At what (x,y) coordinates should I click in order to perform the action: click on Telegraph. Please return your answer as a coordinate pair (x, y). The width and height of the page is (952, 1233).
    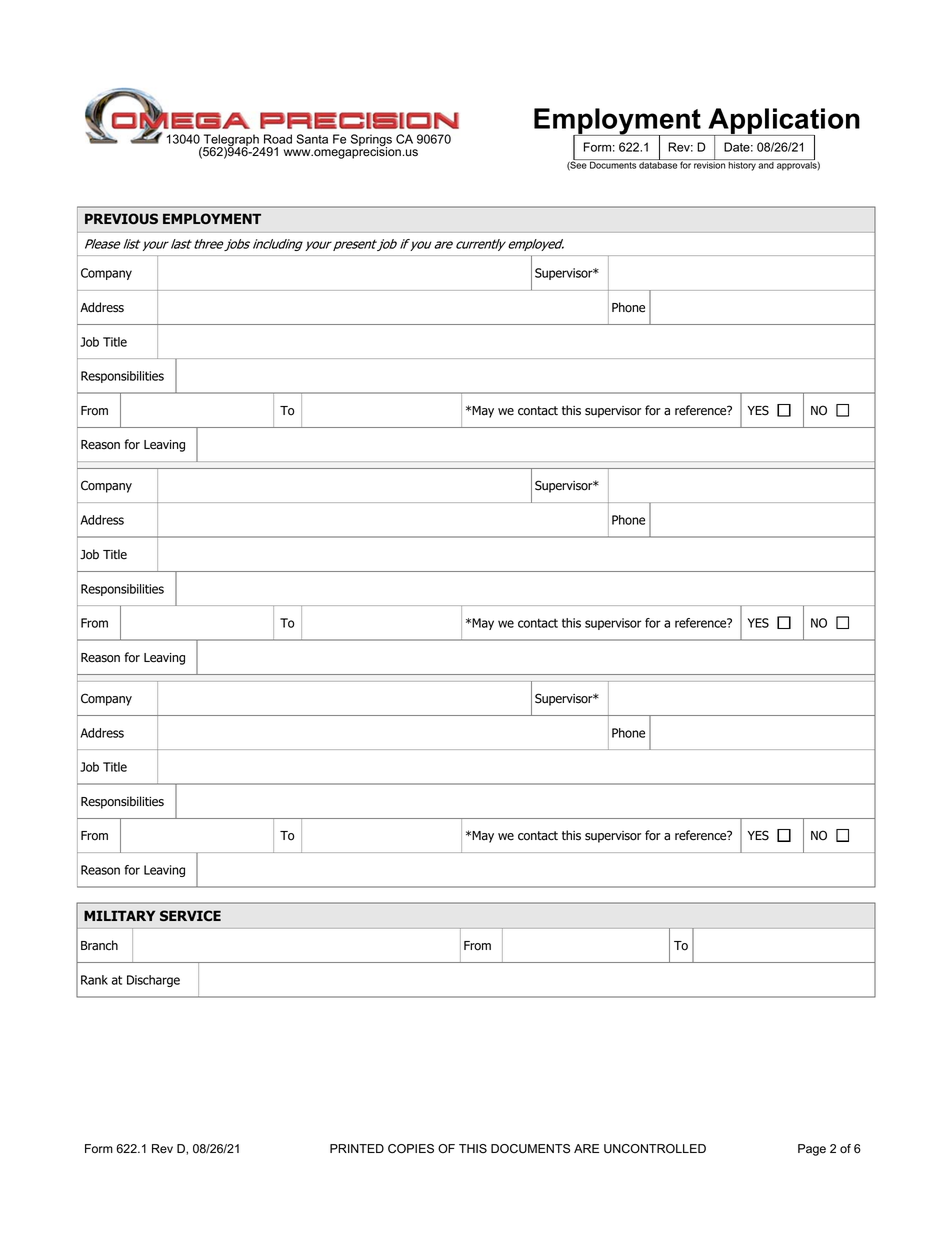
    Looking at the image, I should click on (230, 141).
